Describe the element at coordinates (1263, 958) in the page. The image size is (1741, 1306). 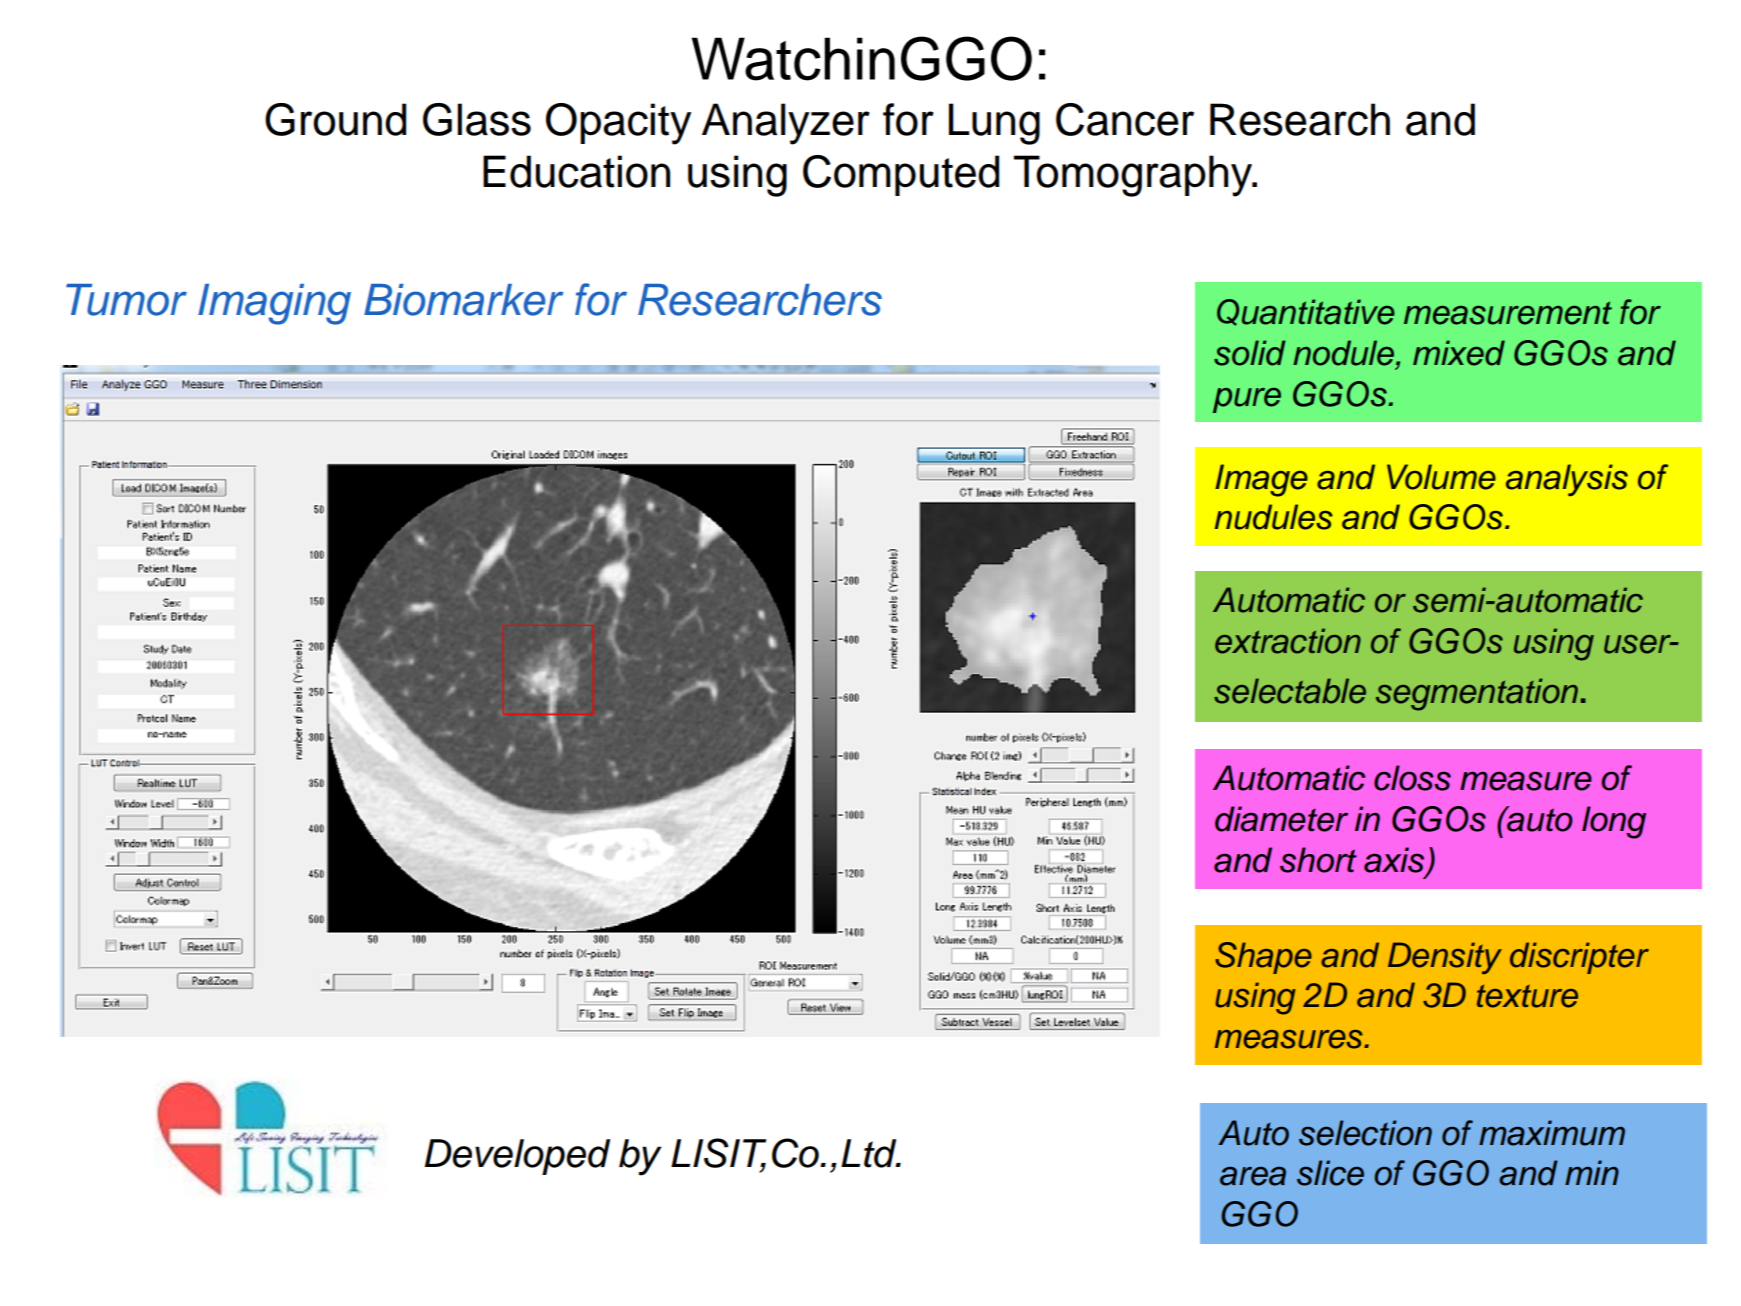
I see `Shape` at that location.
